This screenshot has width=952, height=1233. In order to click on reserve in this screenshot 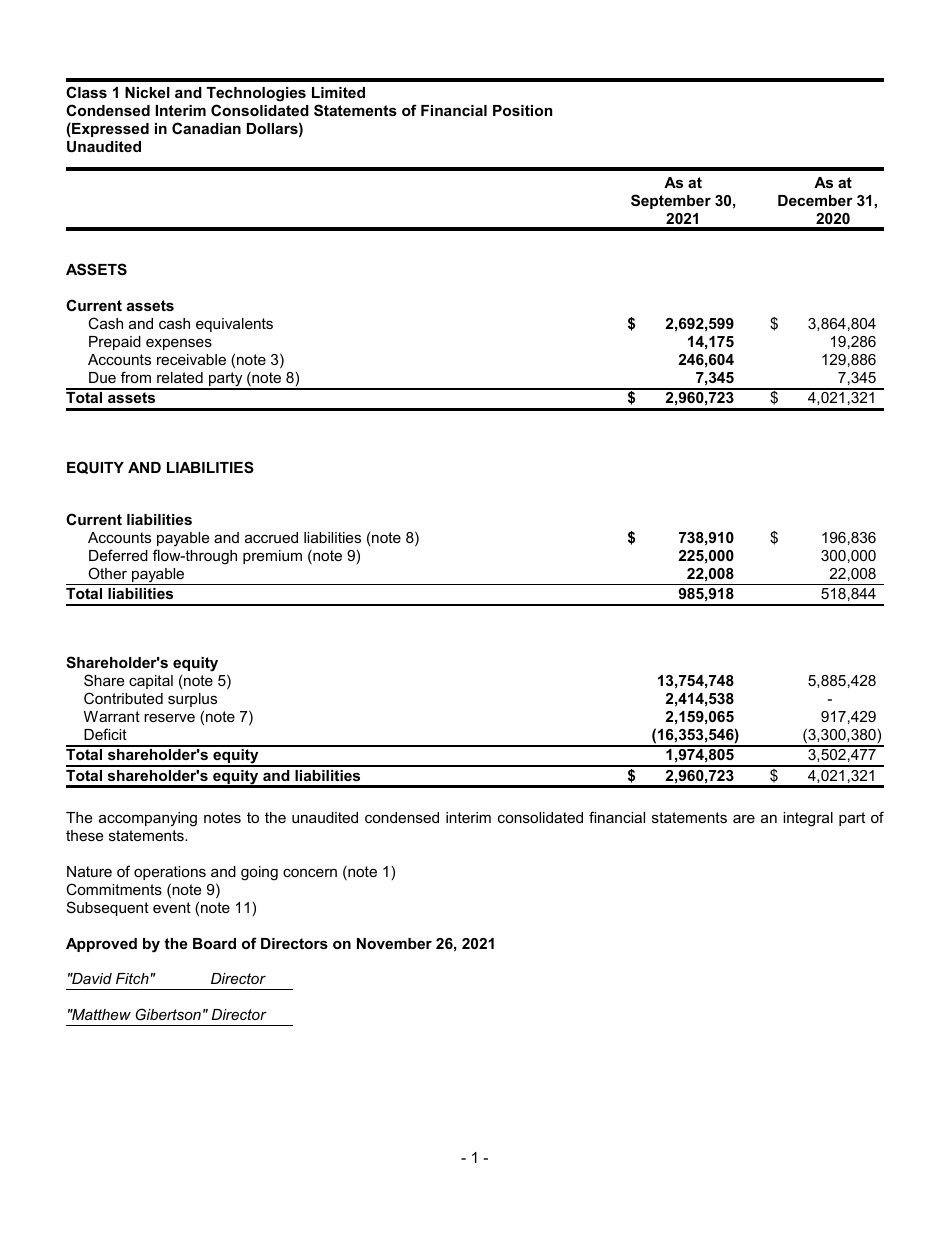, I will do `click(169, 717)`.
